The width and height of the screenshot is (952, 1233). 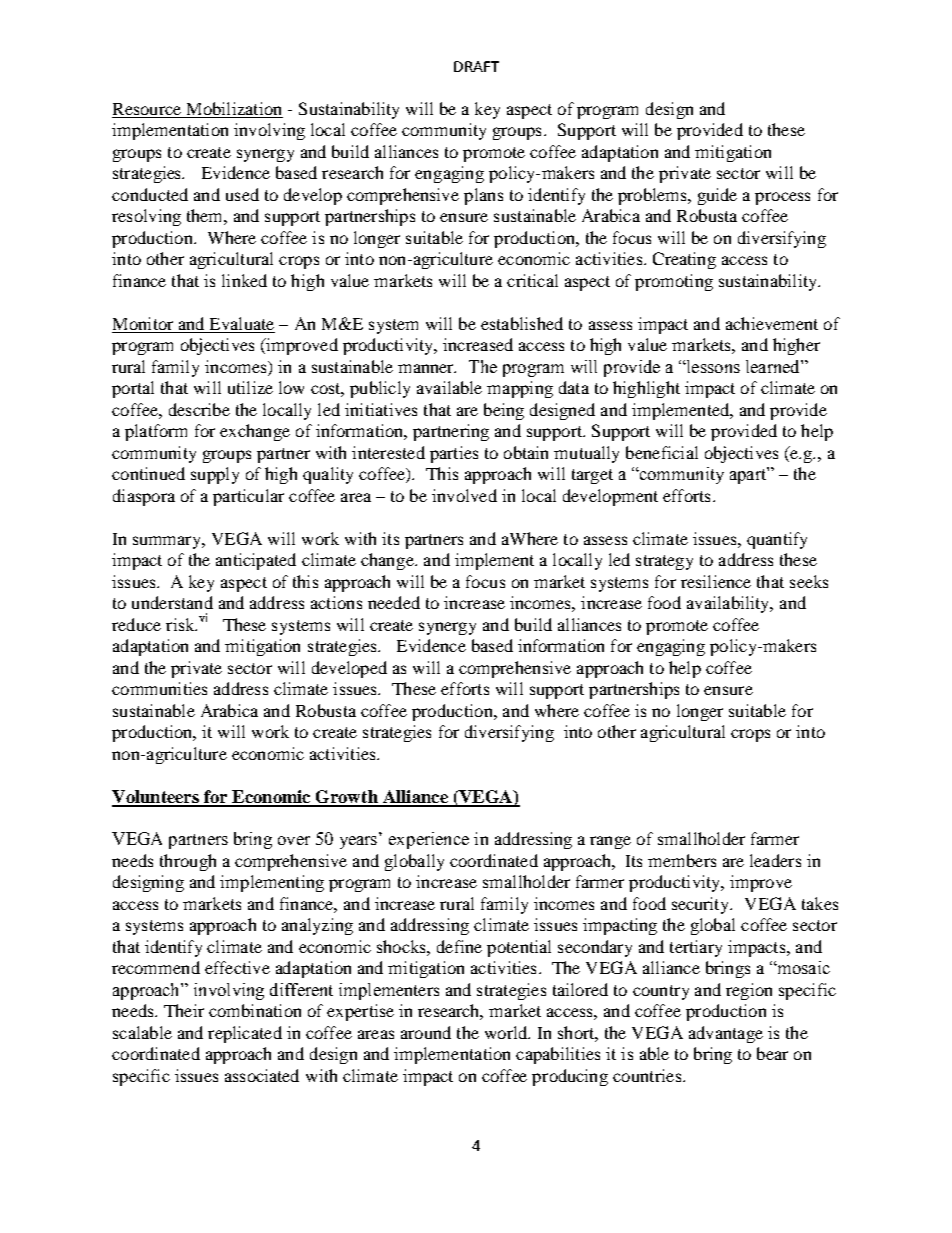 What do you see at coordinates (726, 1034) in the screenshot?
I see `advantage` at bounding box center [726, 1034].
